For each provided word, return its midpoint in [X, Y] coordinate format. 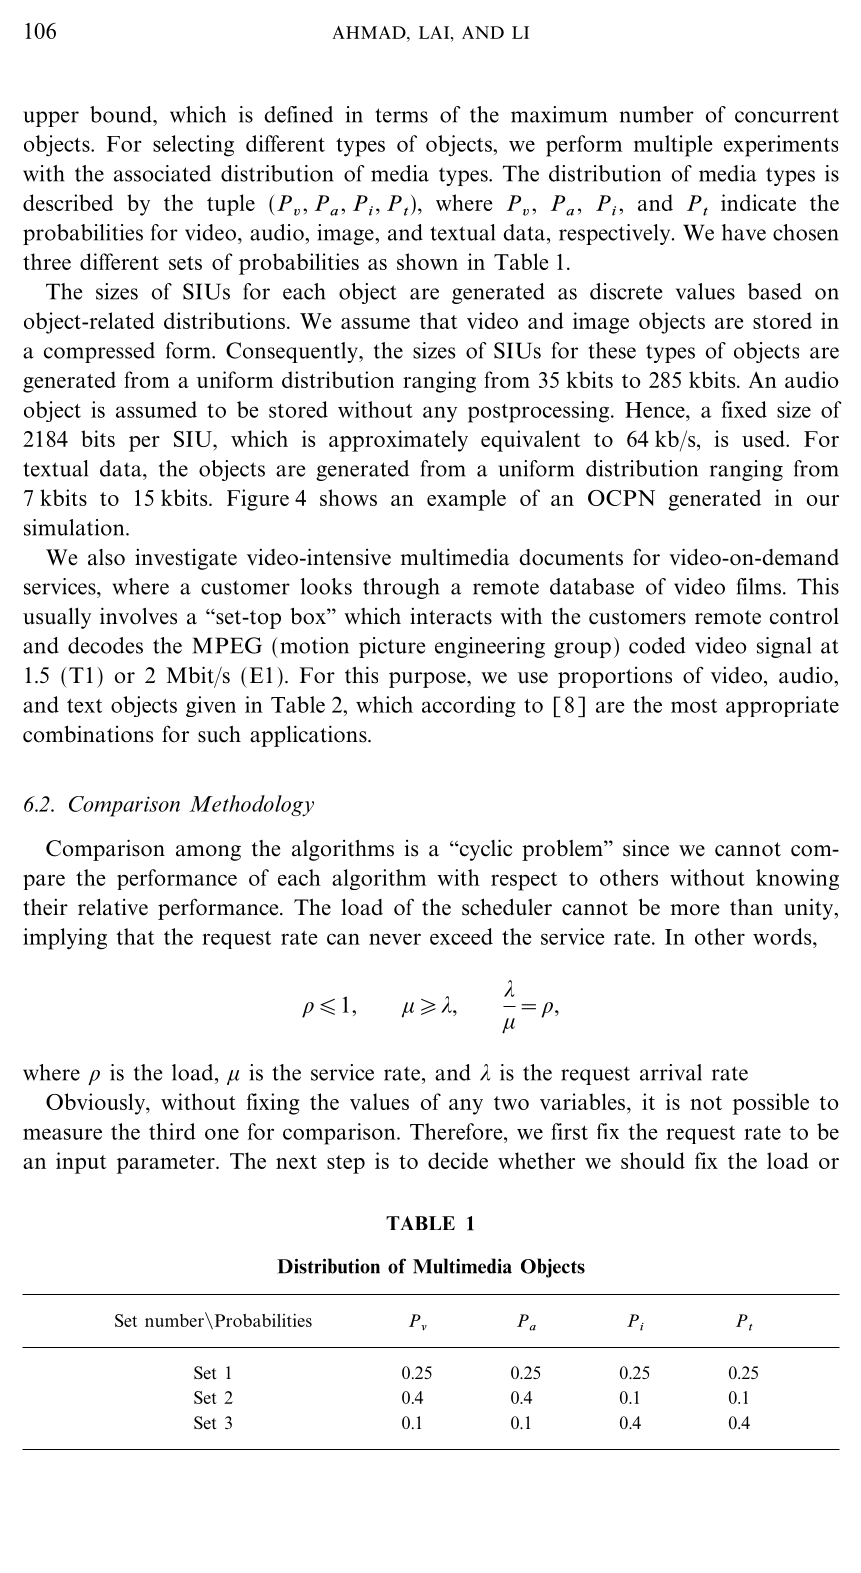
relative [113, 907]
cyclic [485, 850]
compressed [99, 352]
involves [138, 616]
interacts [451, 616]
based [775, 291]
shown [427, 261]
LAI [435, 32]
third [172, 1131]
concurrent [787, 115]
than [751, 907]
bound [122, 114]
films [759, 586]
